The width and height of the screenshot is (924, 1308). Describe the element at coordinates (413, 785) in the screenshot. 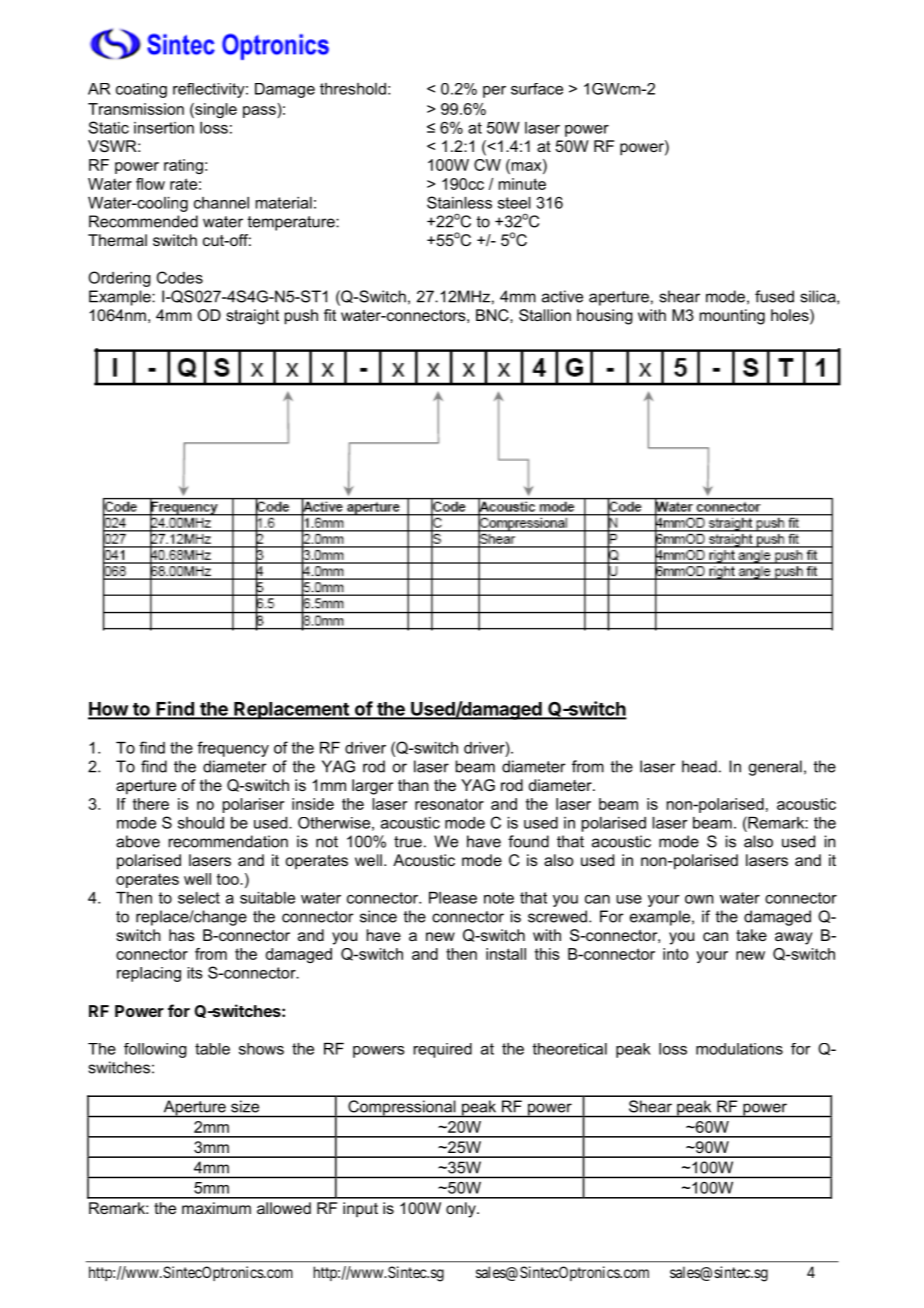

I see `than` at that location.
